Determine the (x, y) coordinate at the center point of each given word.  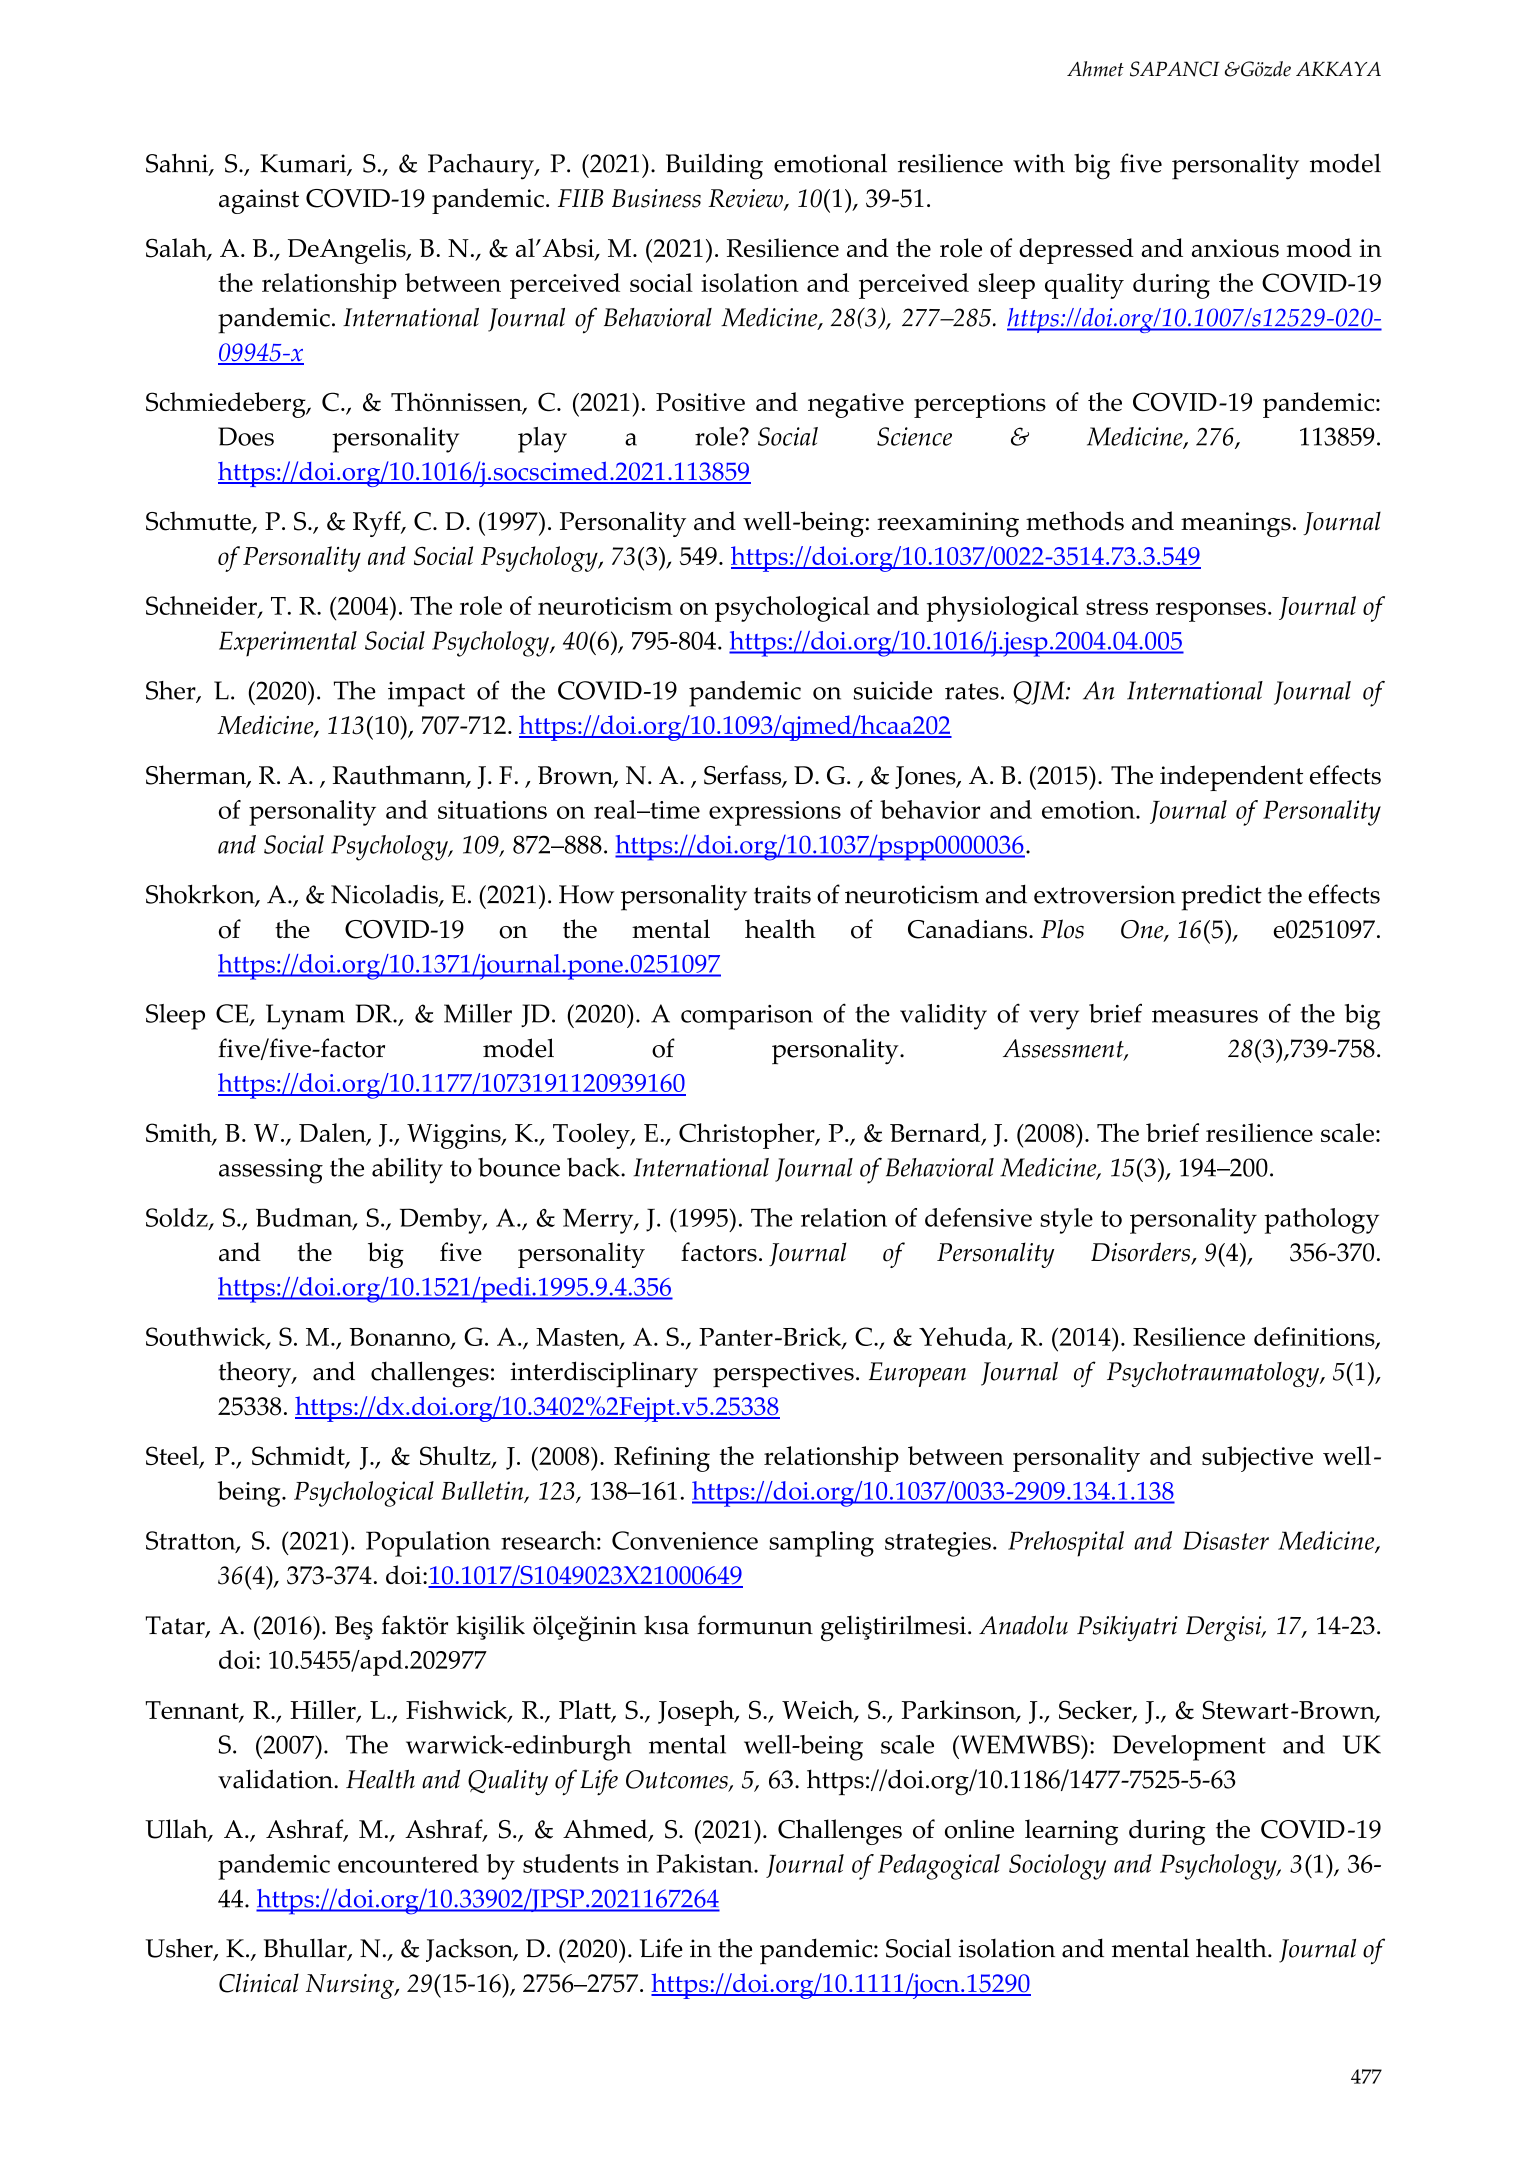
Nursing (351, 1986)
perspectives (783, 1375)
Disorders (1141, 1253)
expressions (775, 813)
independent (1231, 778)
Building (714, 166)
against (259, 201)
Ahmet (1095, 69)
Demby (442, 1221)
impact (426, 694)
